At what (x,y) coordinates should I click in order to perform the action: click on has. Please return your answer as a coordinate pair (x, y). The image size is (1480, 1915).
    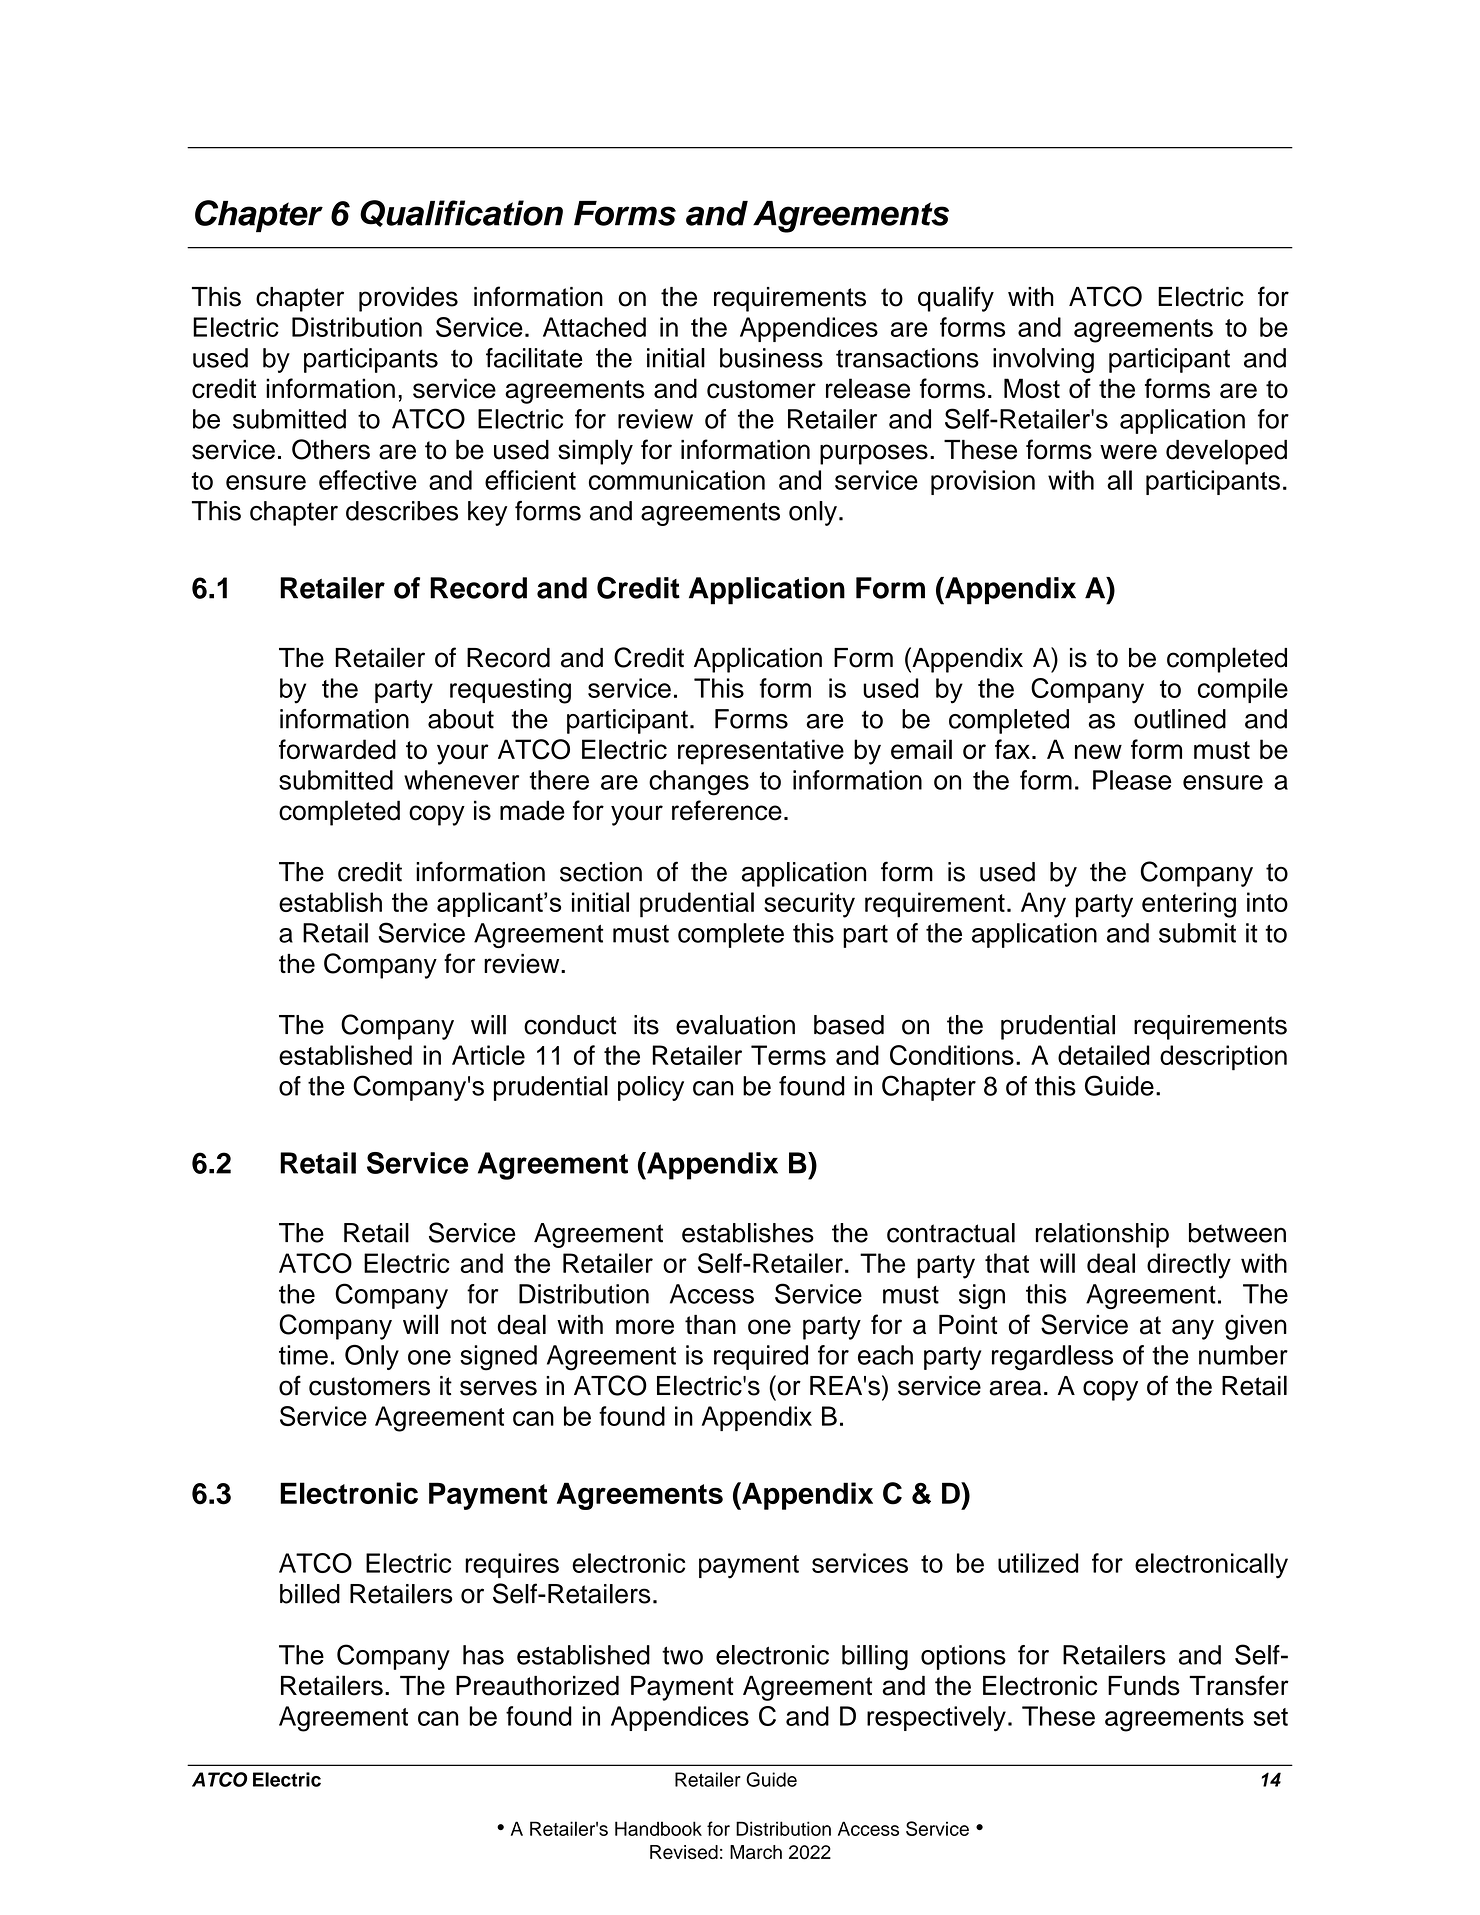
    Looking at the image, I should click on (483, 1655).
